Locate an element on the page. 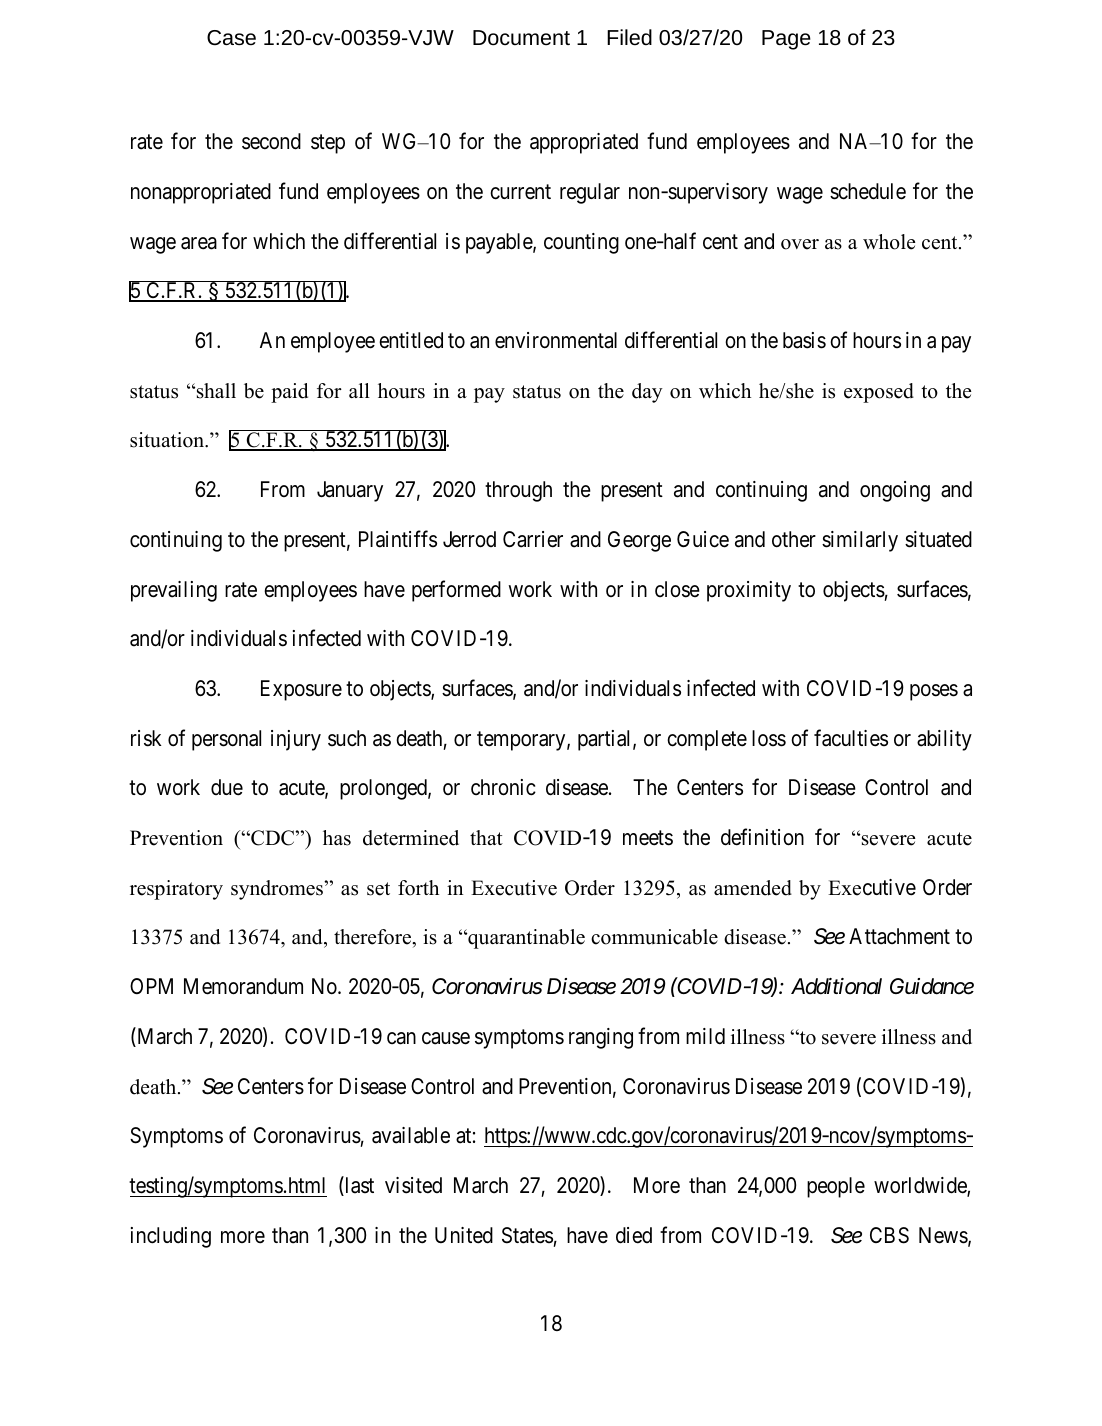 The height and width of the document is (1426, 1102). including is located at coordinates (171, 1237).
